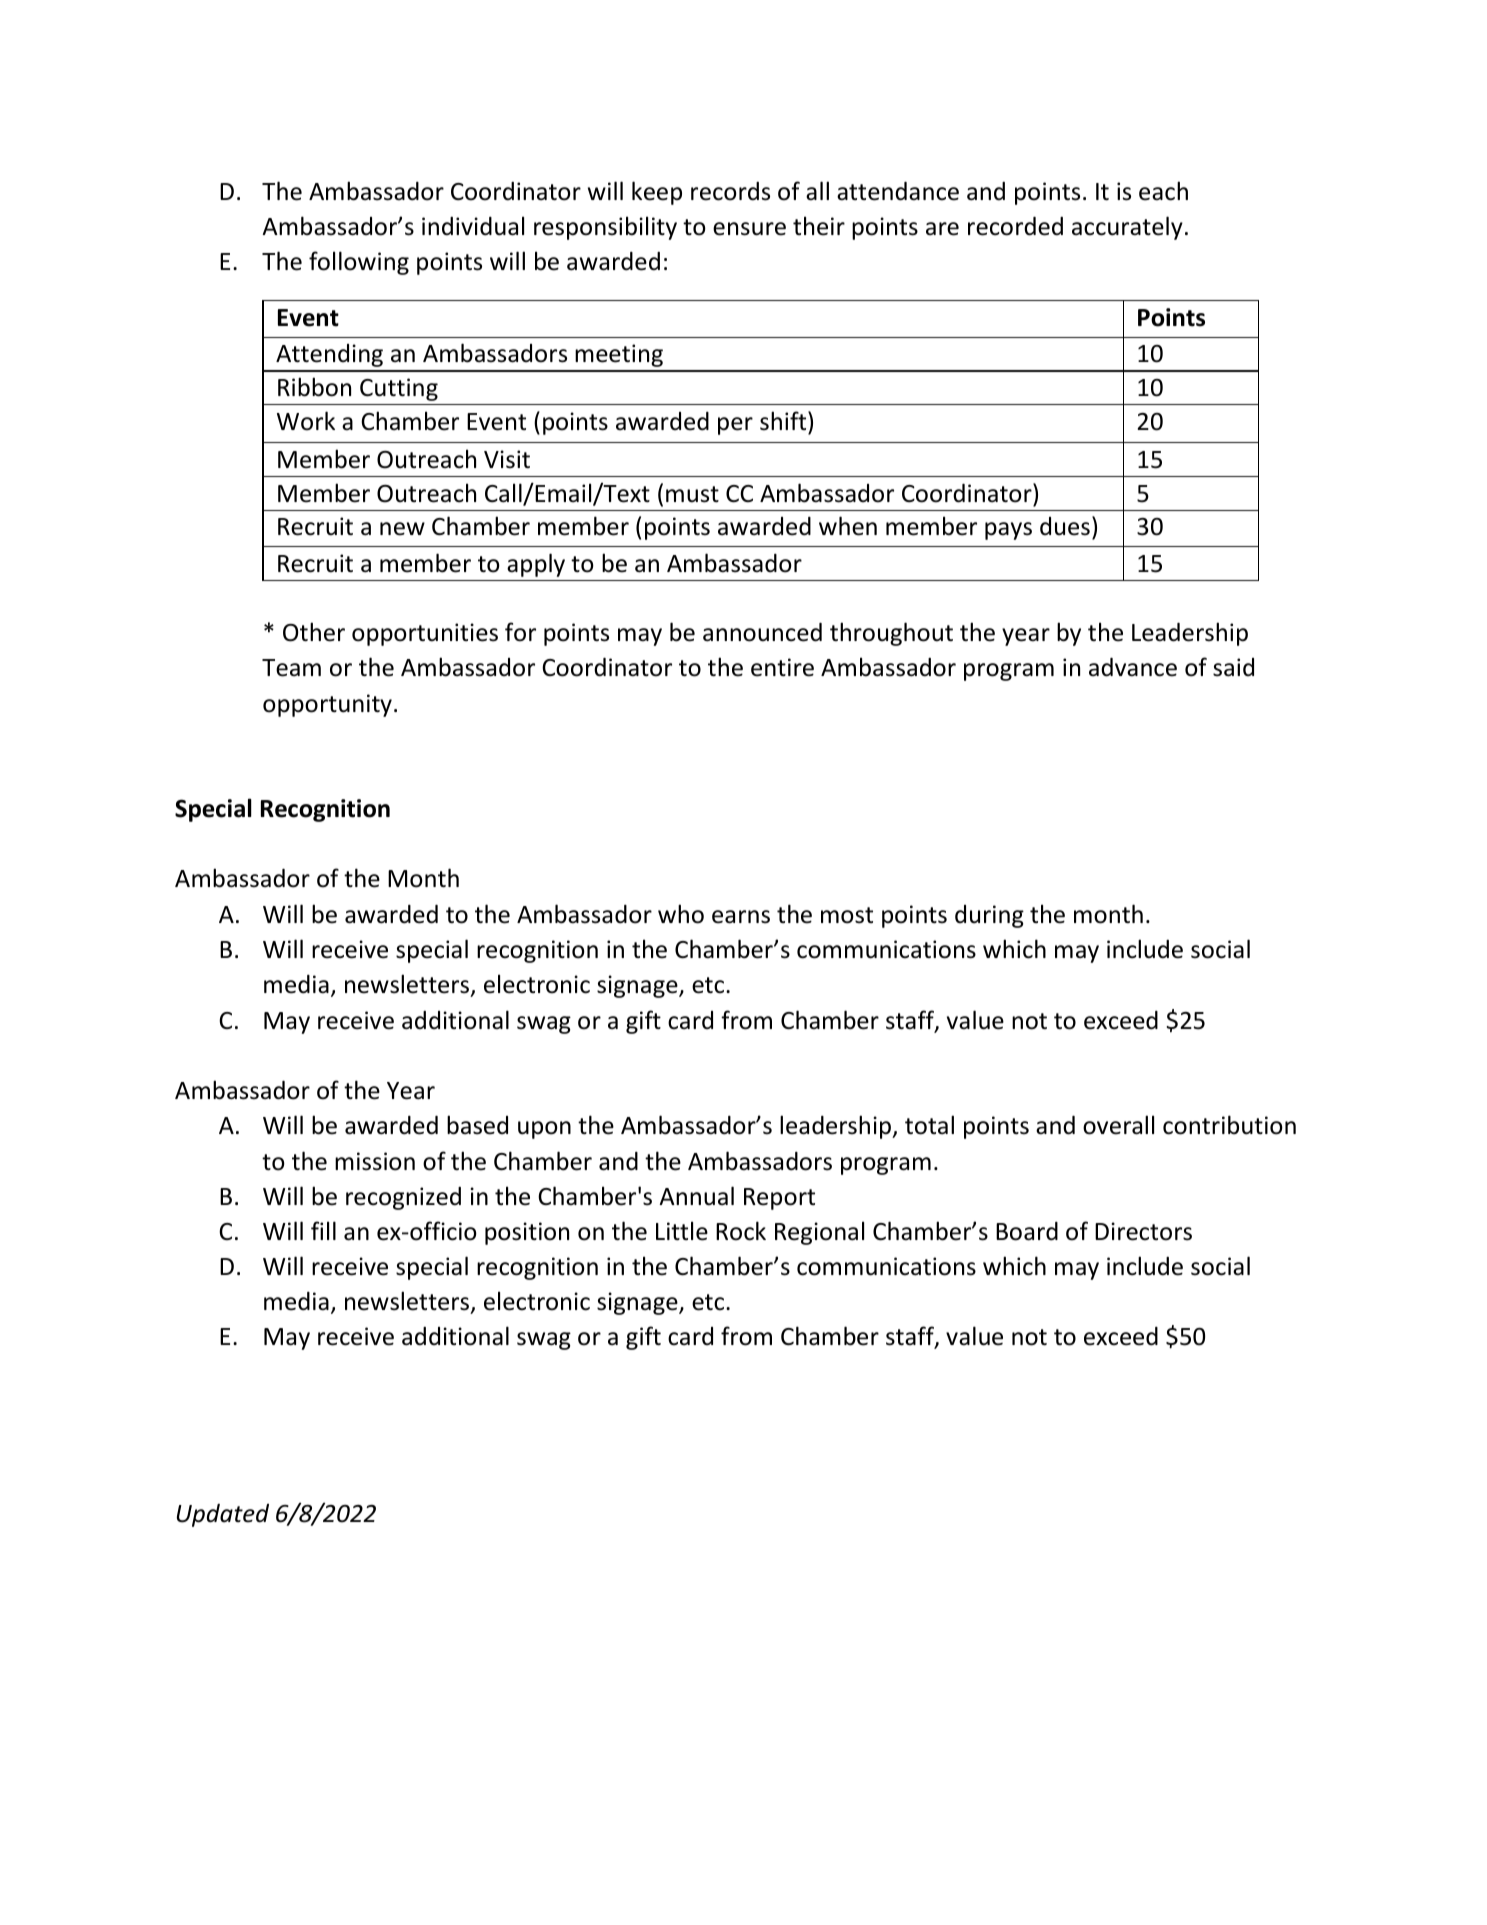  Describe the element at coordinates (741, 1231) in the page. I see `Rock` at that location.
